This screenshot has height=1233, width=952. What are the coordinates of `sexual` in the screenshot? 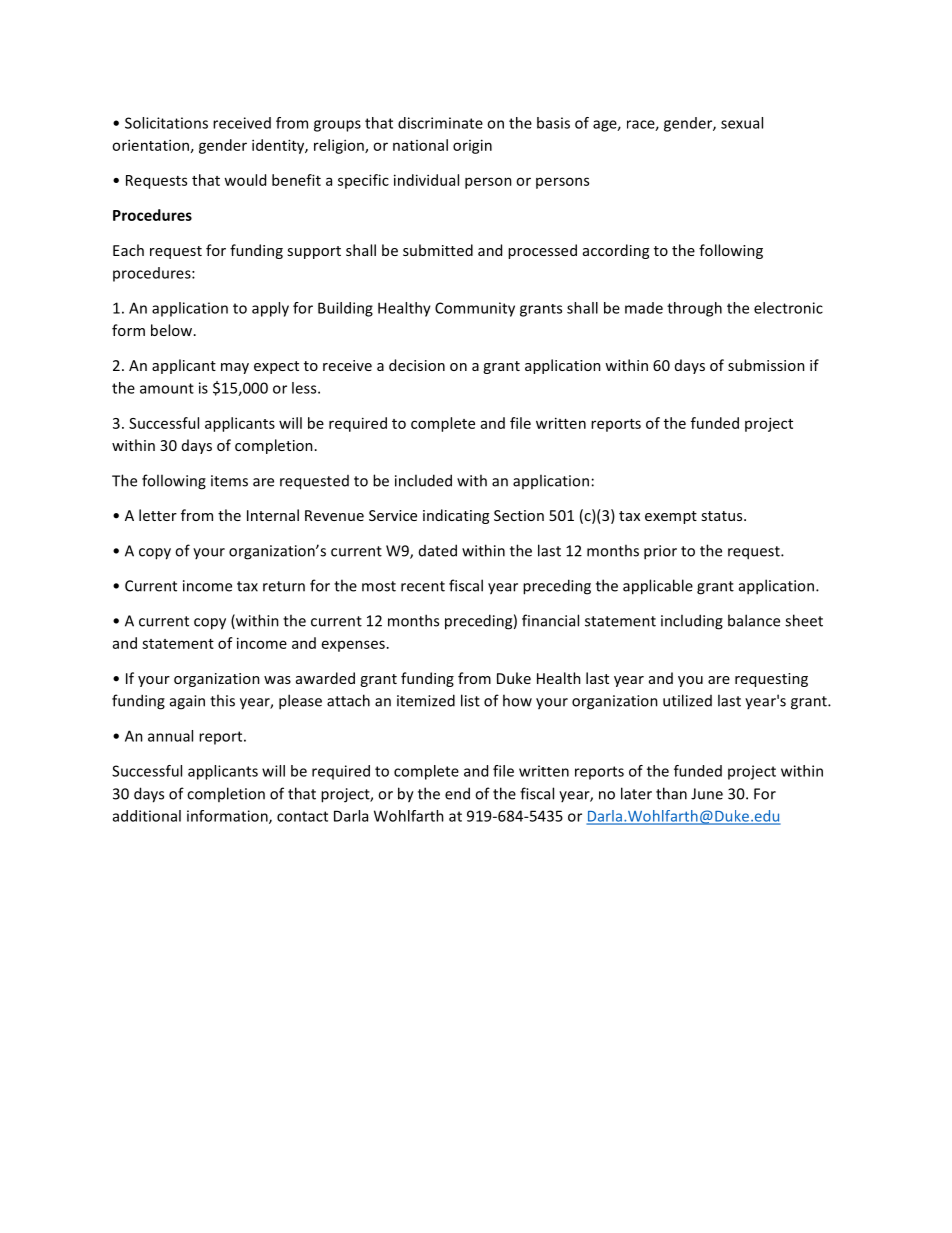 It's located at (742, 123).
